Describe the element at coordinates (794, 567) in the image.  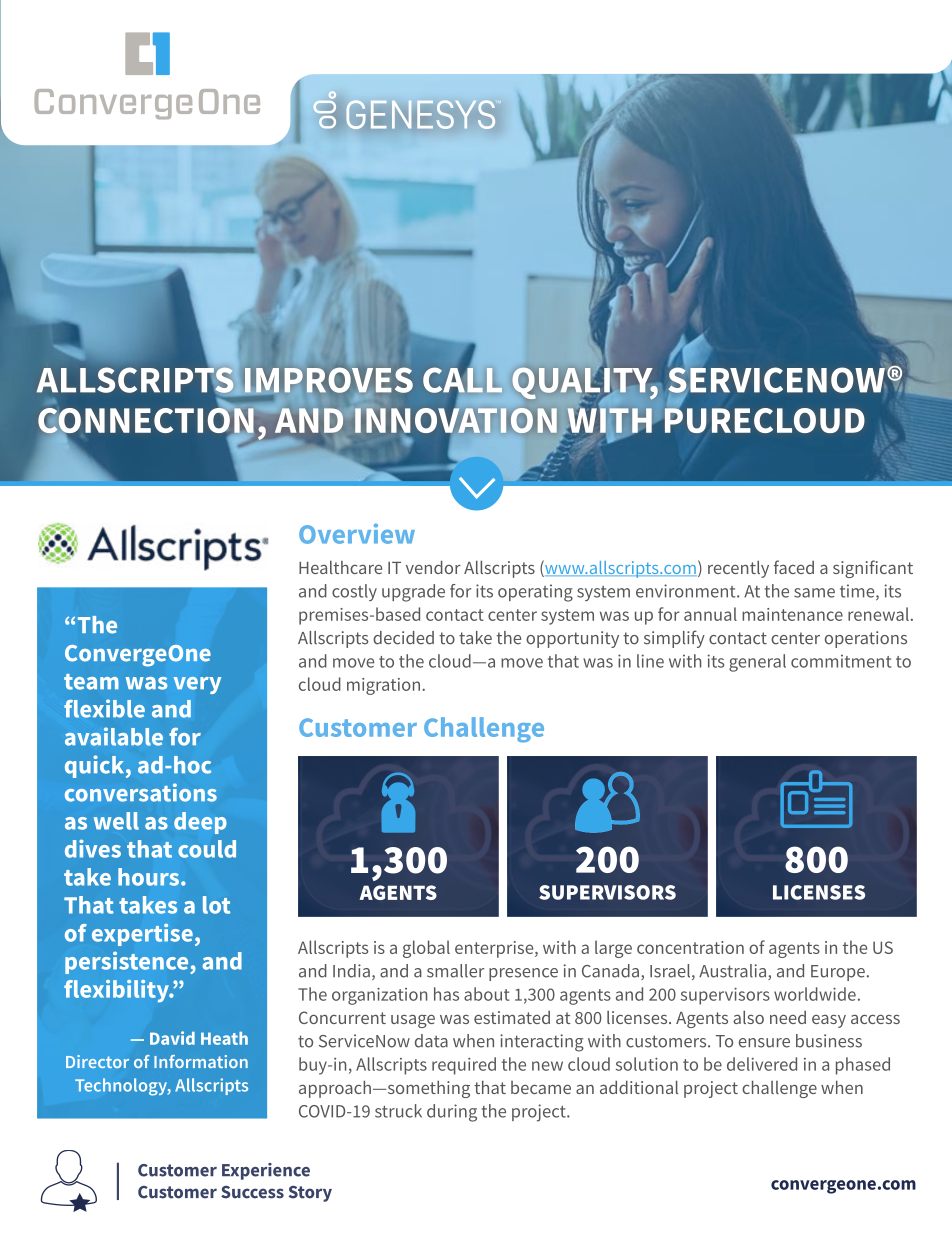
I see `faced` at that location.
